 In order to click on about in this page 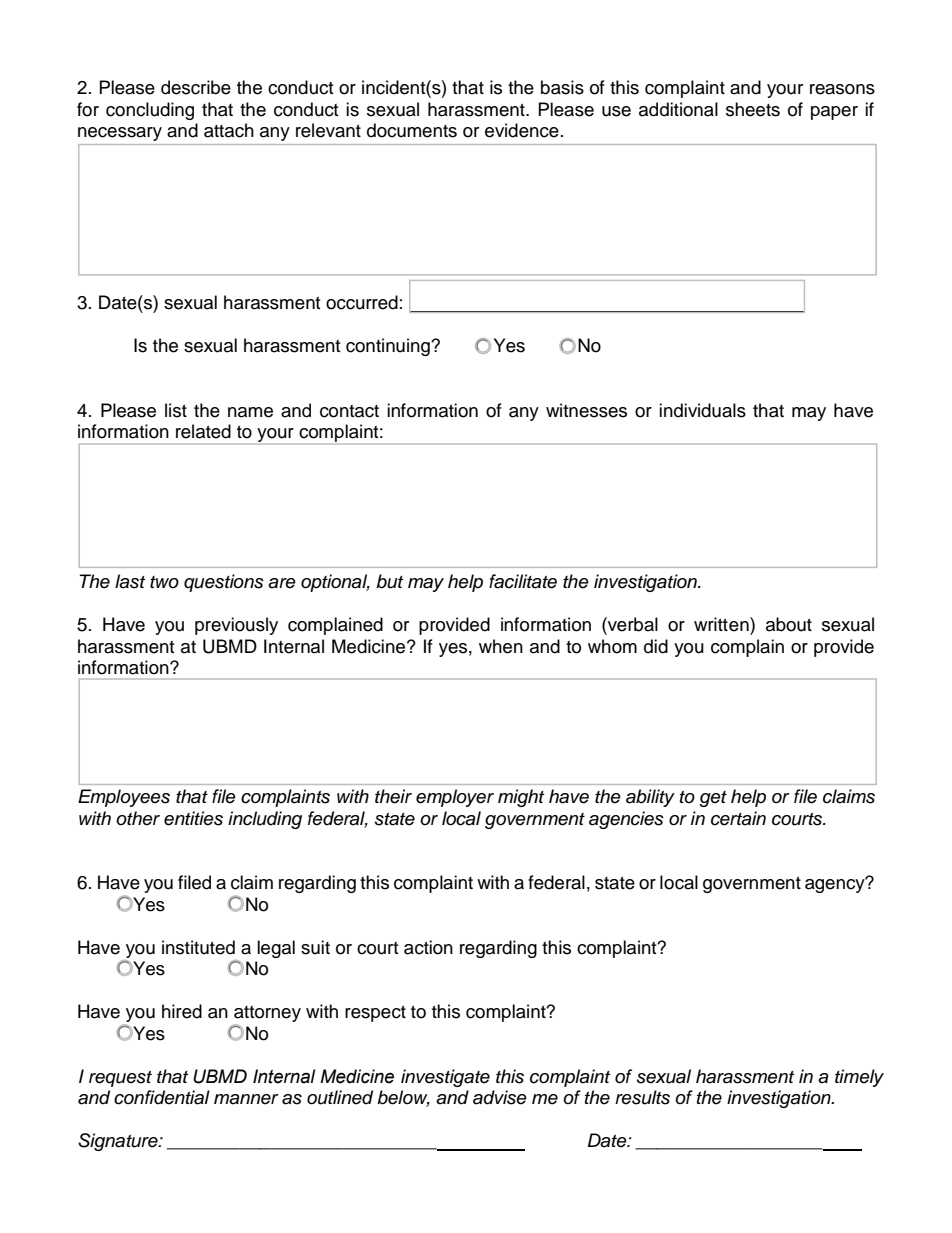, I will do `click(789, 624)`.
